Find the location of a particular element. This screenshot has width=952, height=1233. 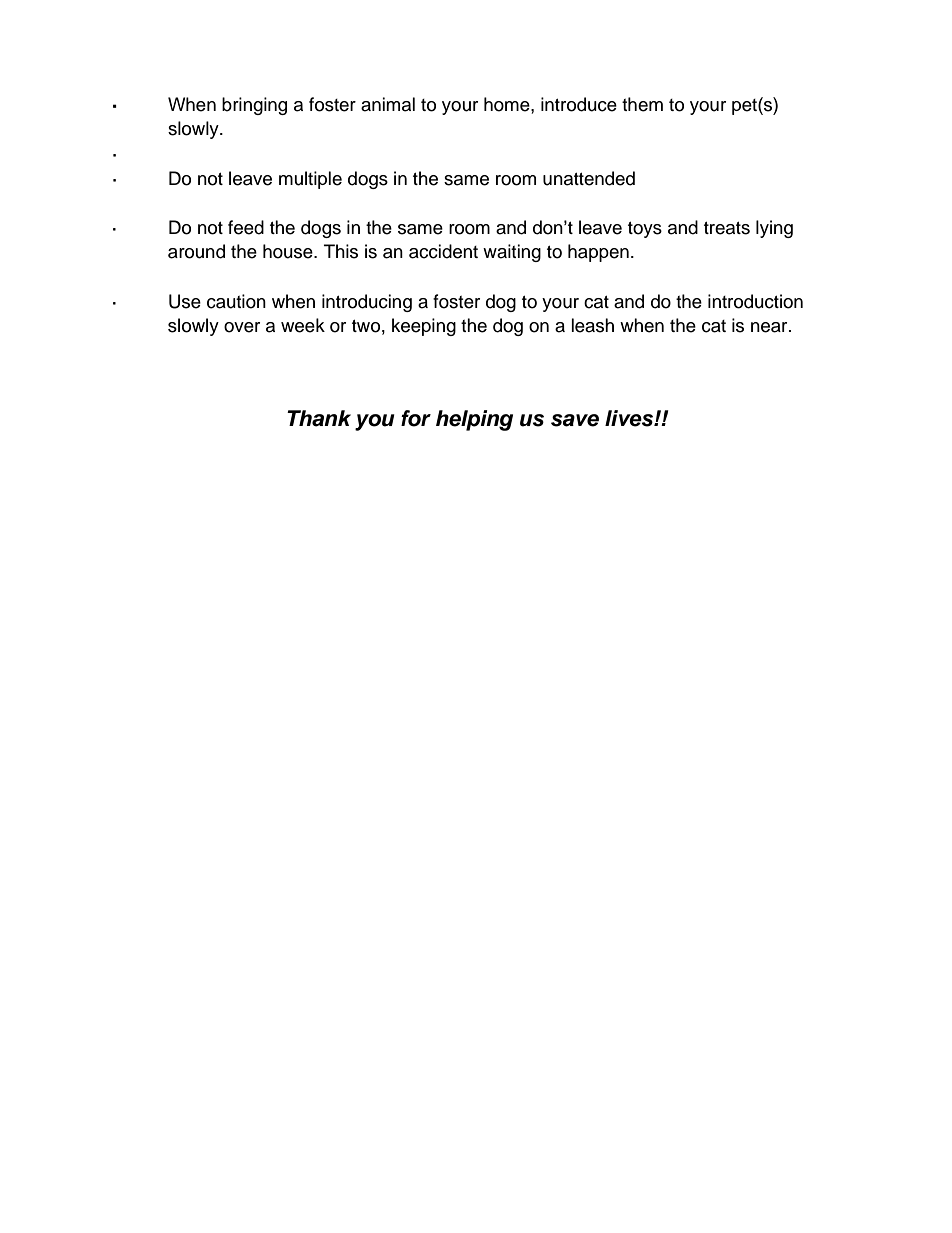

home is located at coordinates (508, 104).
